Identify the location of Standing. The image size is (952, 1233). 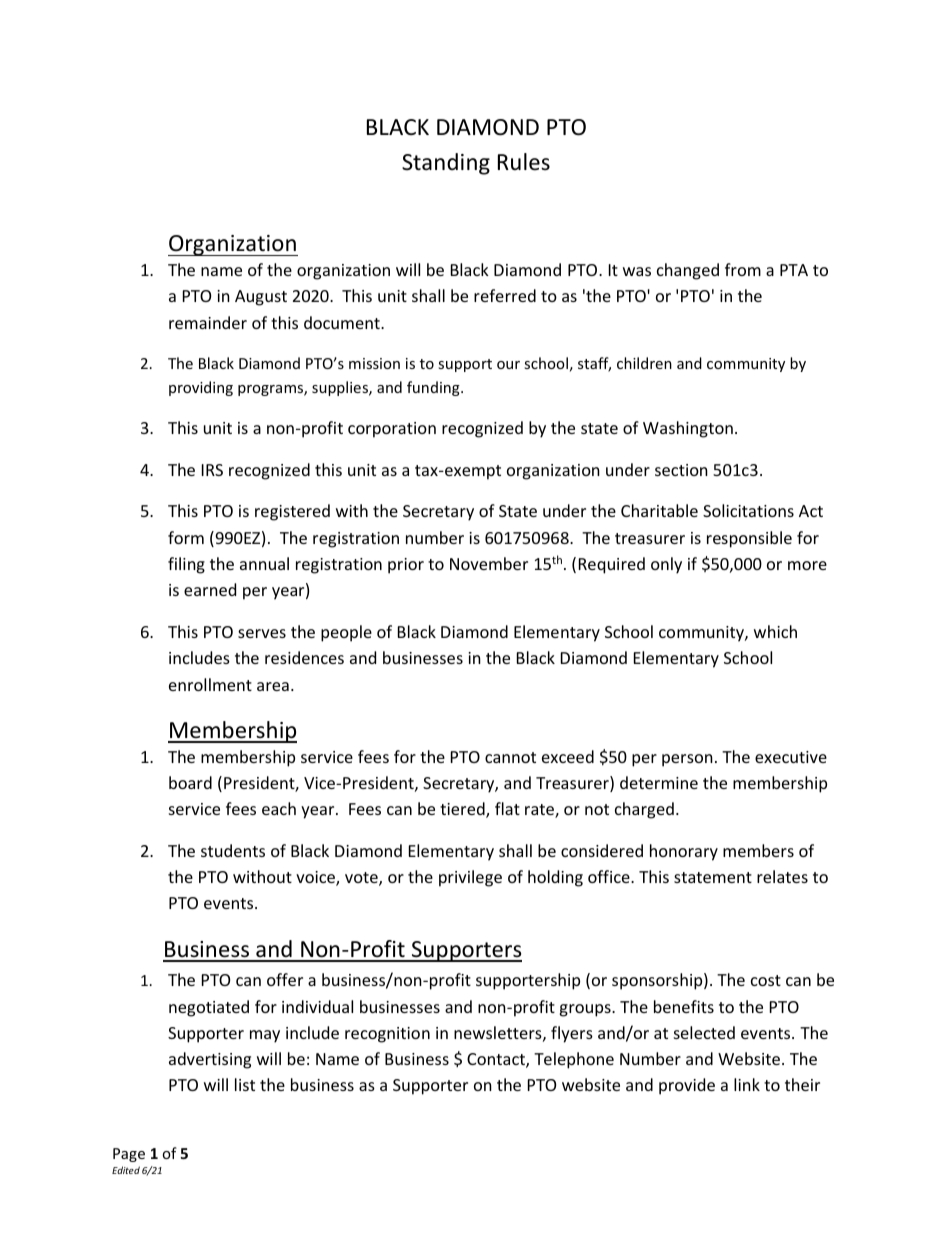
(446, 164).
